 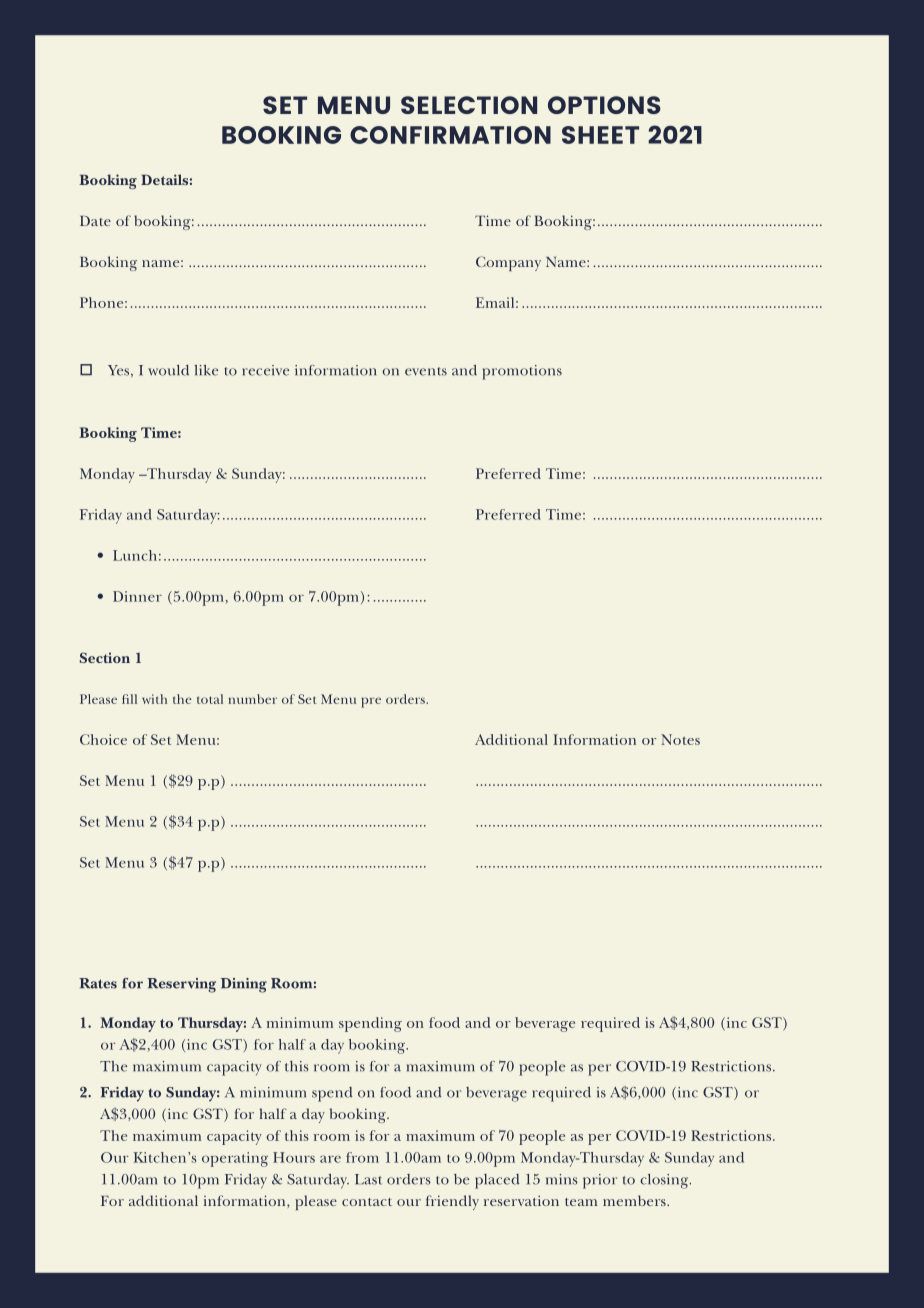 What do you see at coordinates (181, 985) in the screenshot?
I see `Reserving` at bounding box center [181, 985].
